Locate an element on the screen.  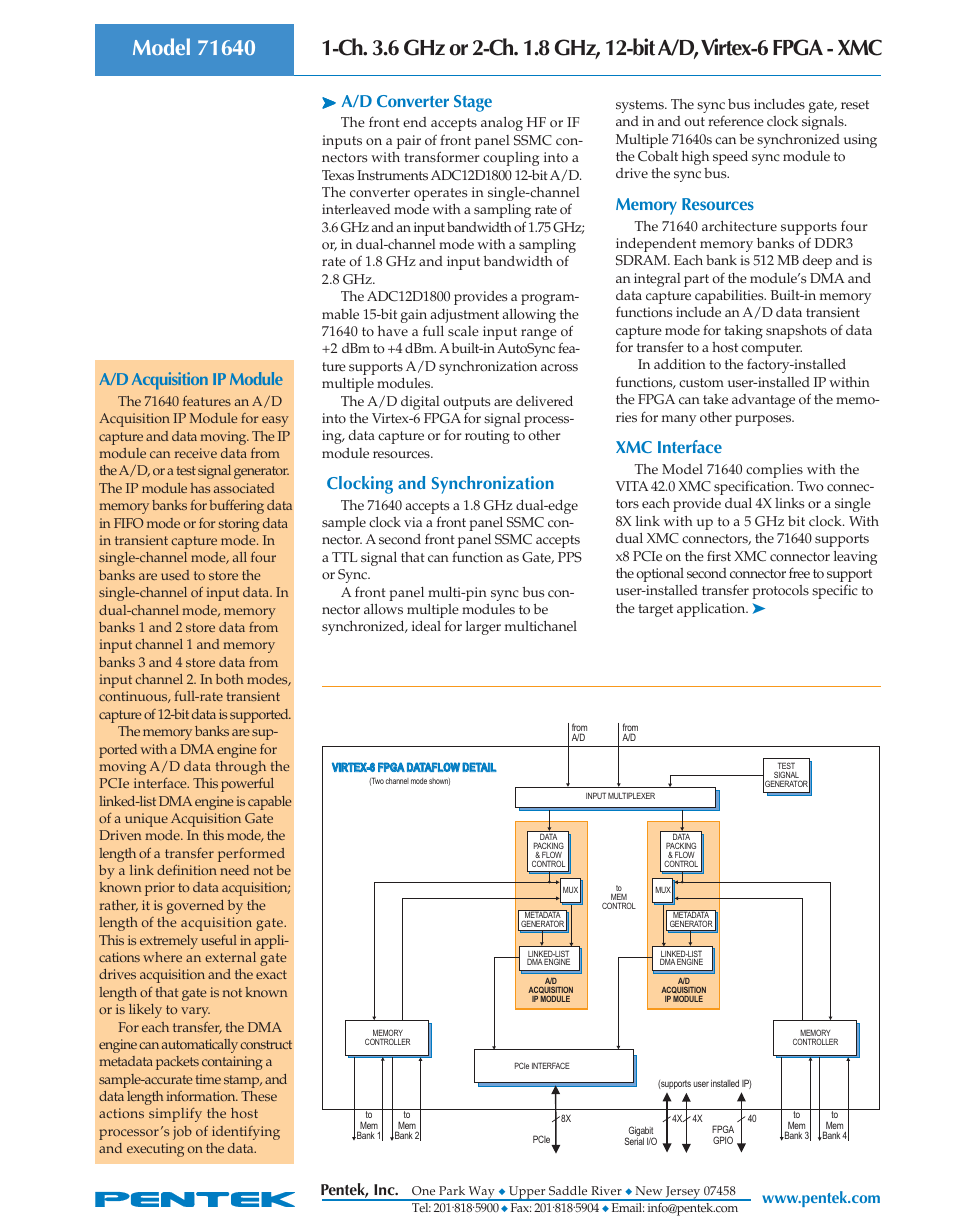
easy is located at coordinates (275, 421).
